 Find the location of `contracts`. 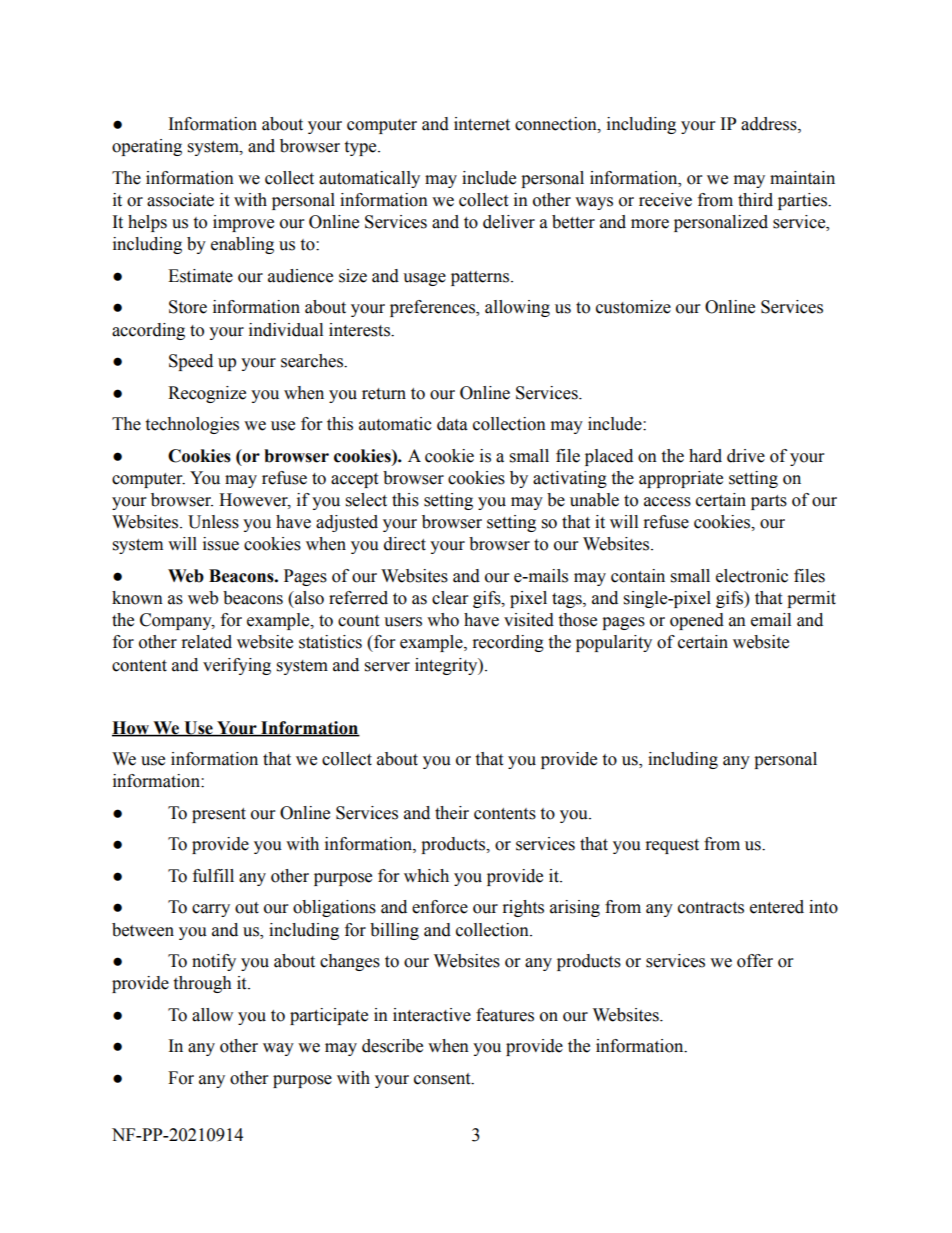

contracts is located at coordinates (711, 908).
